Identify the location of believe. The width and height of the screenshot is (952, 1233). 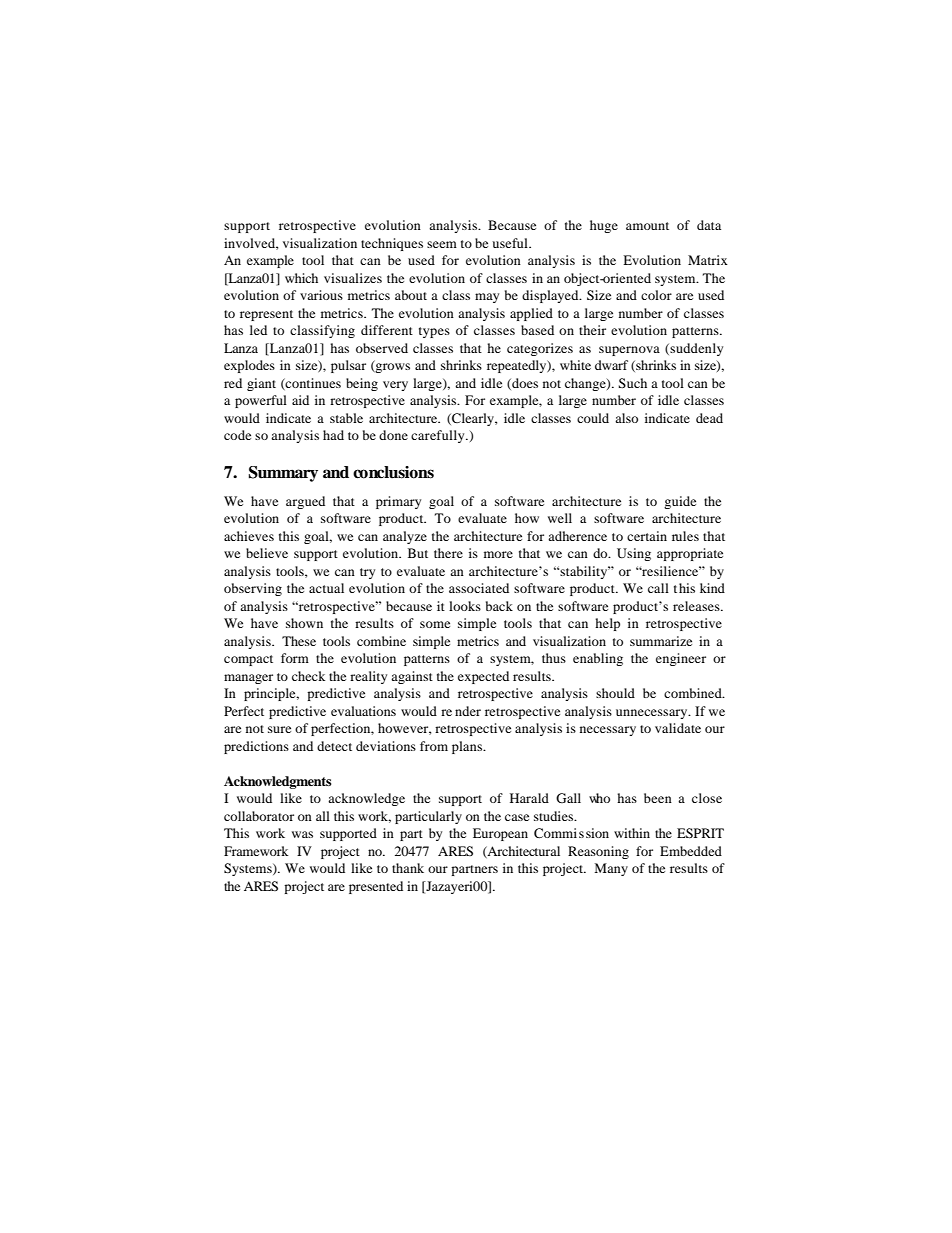
(267, 553).
